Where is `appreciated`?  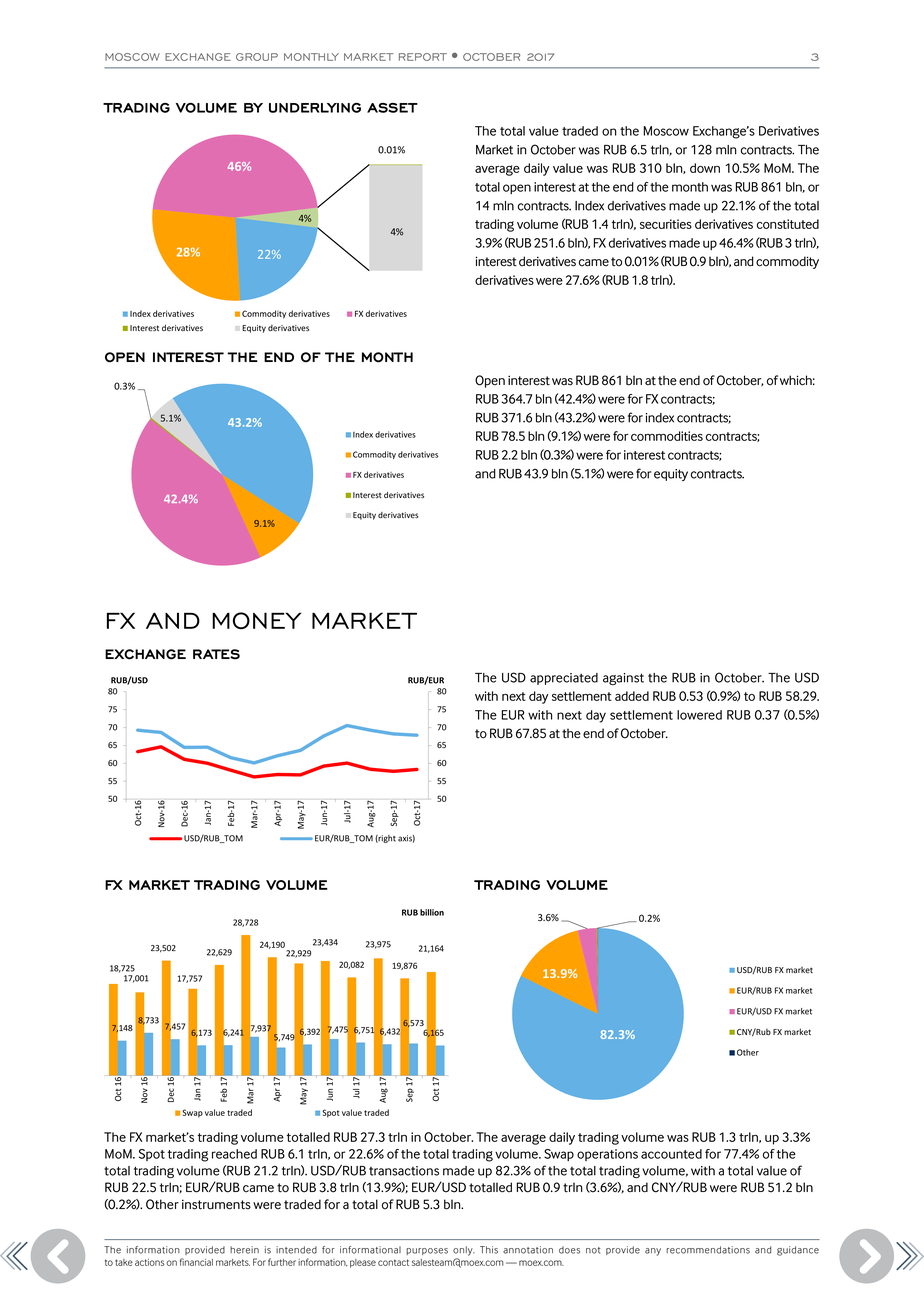
appreciated is located at coordinates (564, 679).
